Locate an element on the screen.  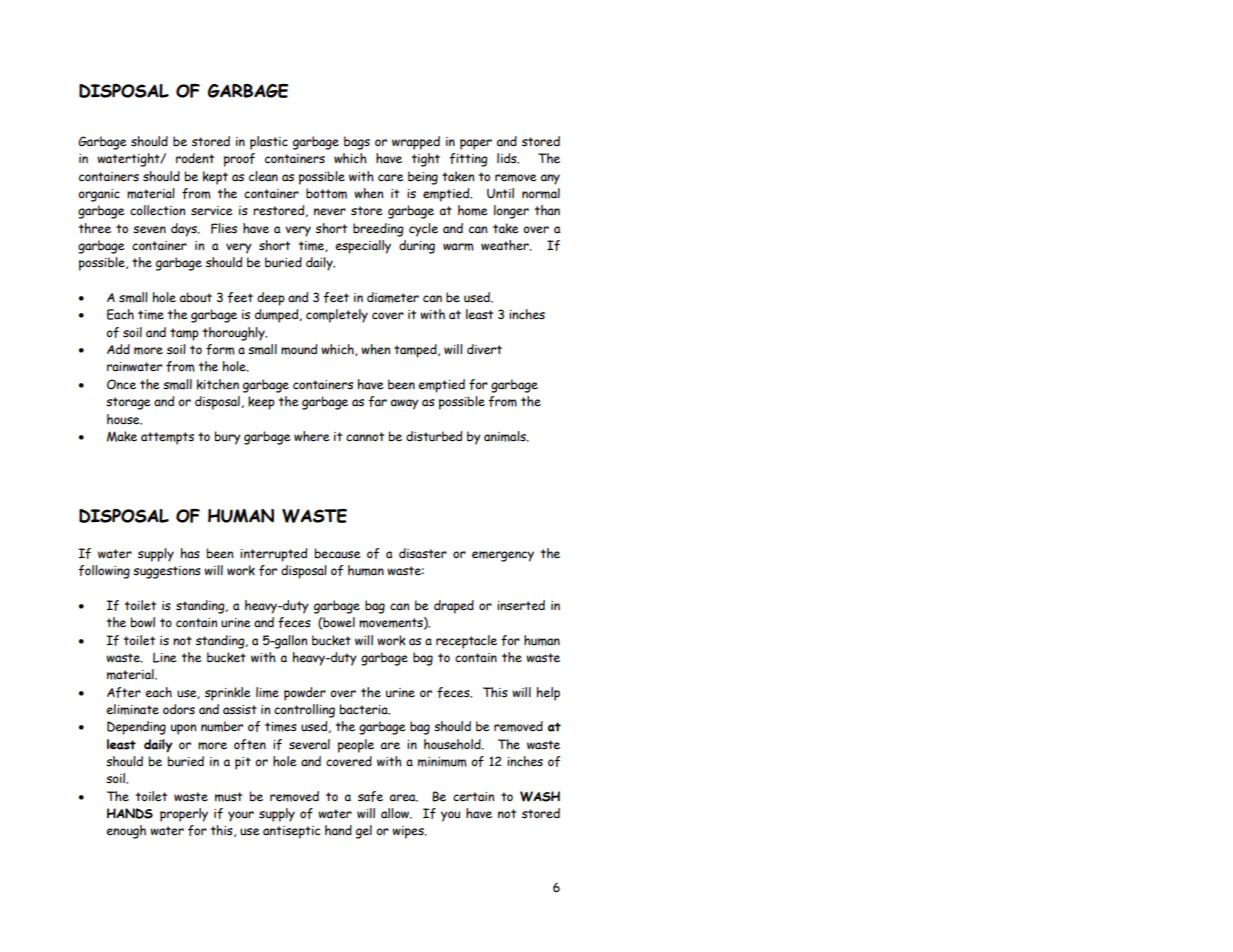
completely is located at coordinates (337, 316).
